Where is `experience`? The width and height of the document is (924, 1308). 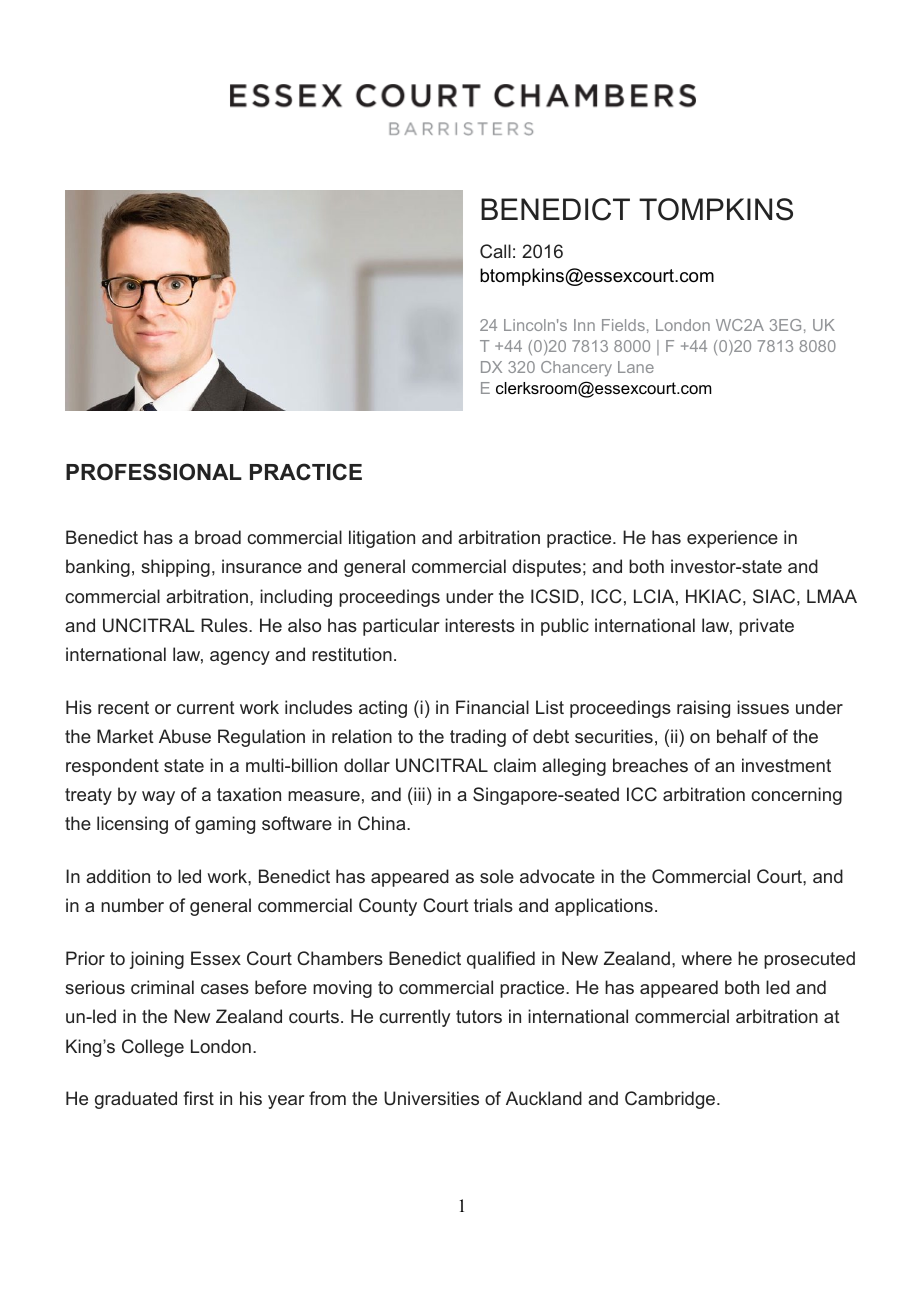 experience is located at coordinates (732, 539).
